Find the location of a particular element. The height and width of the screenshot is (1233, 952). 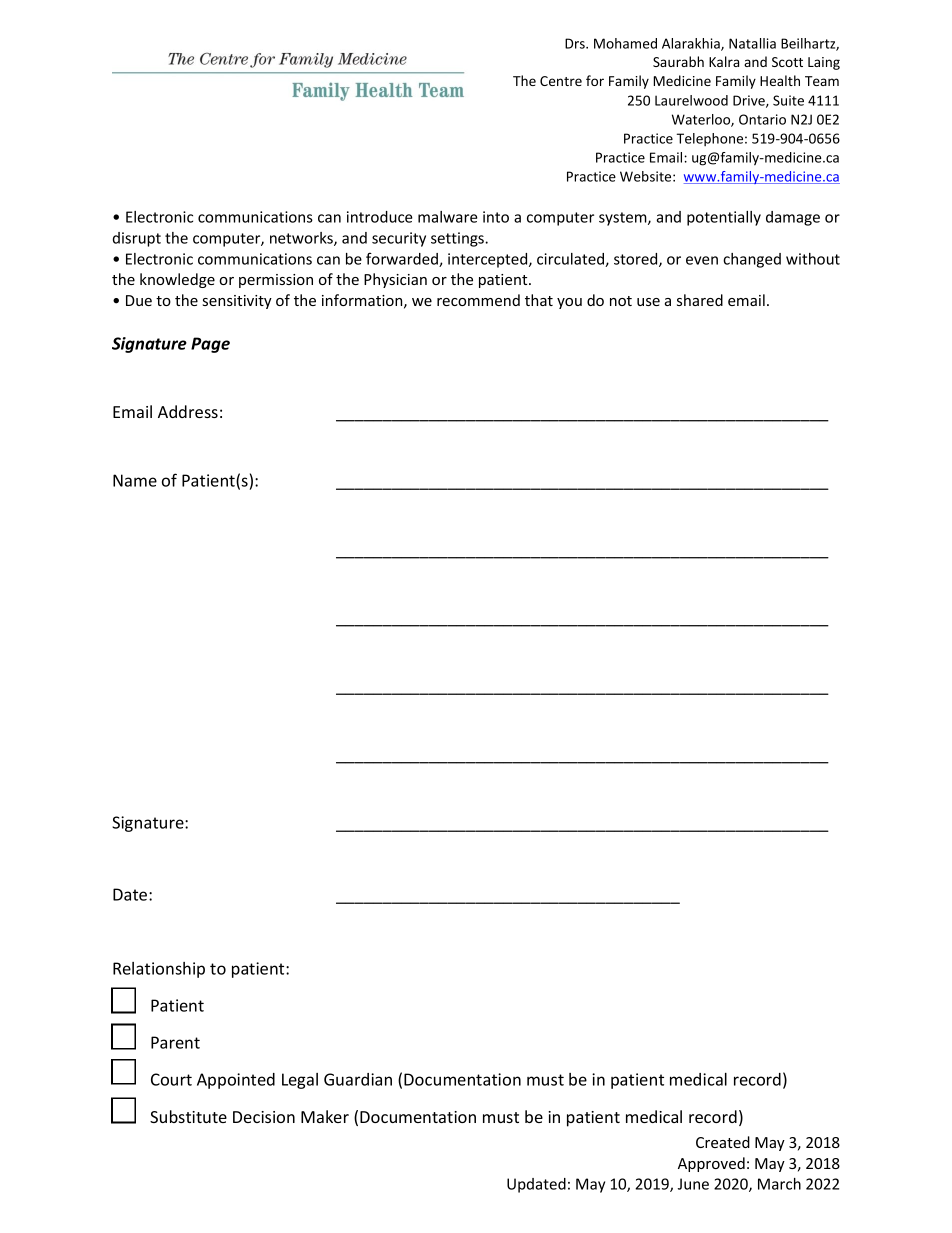

shared is located at coordinates (700, 300).
